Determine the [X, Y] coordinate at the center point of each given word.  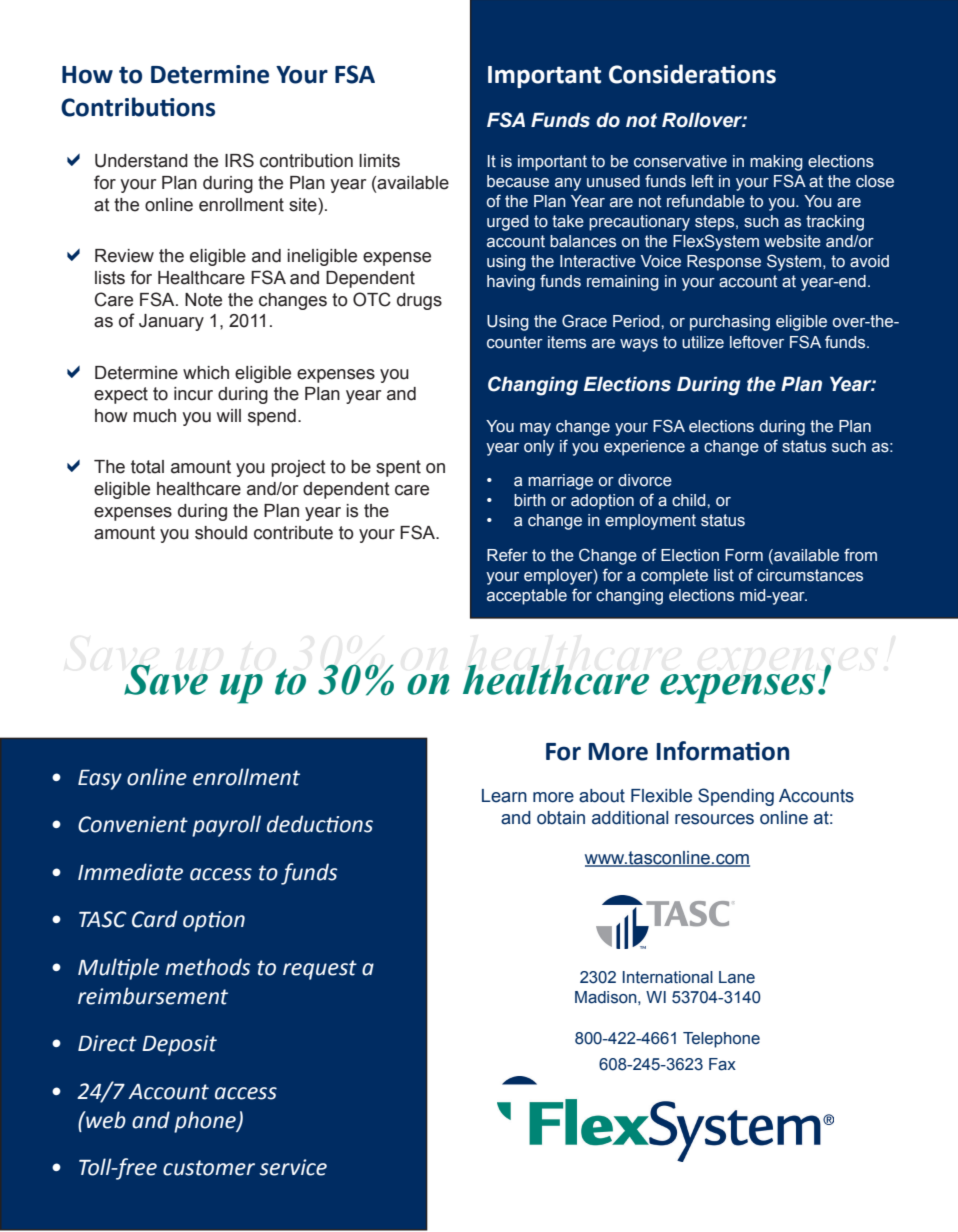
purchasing [730, 323]
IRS [239, 160]
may [535, 429]
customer [209, 1168]
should [221, 533]
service [293, 1167]
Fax [722, 1064]
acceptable [527, 597]
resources [714, 819]
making [776, 163]
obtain [561, 818]
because [518, 181]
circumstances [810, 575]
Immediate [130, 872]
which [206, 373]
